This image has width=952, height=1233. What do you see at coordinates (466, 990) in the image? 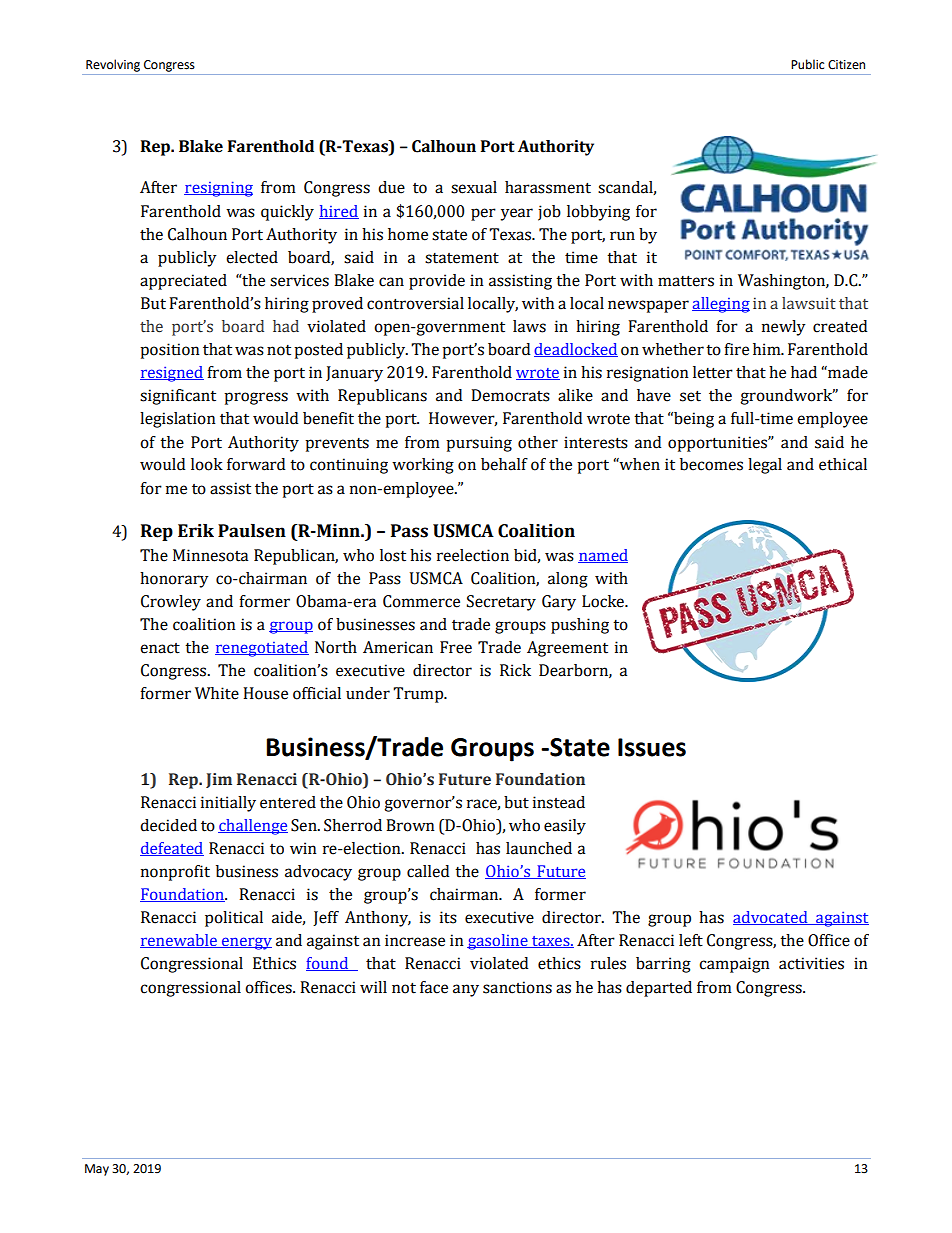
I see `any` at bounding box center [466, 990].
